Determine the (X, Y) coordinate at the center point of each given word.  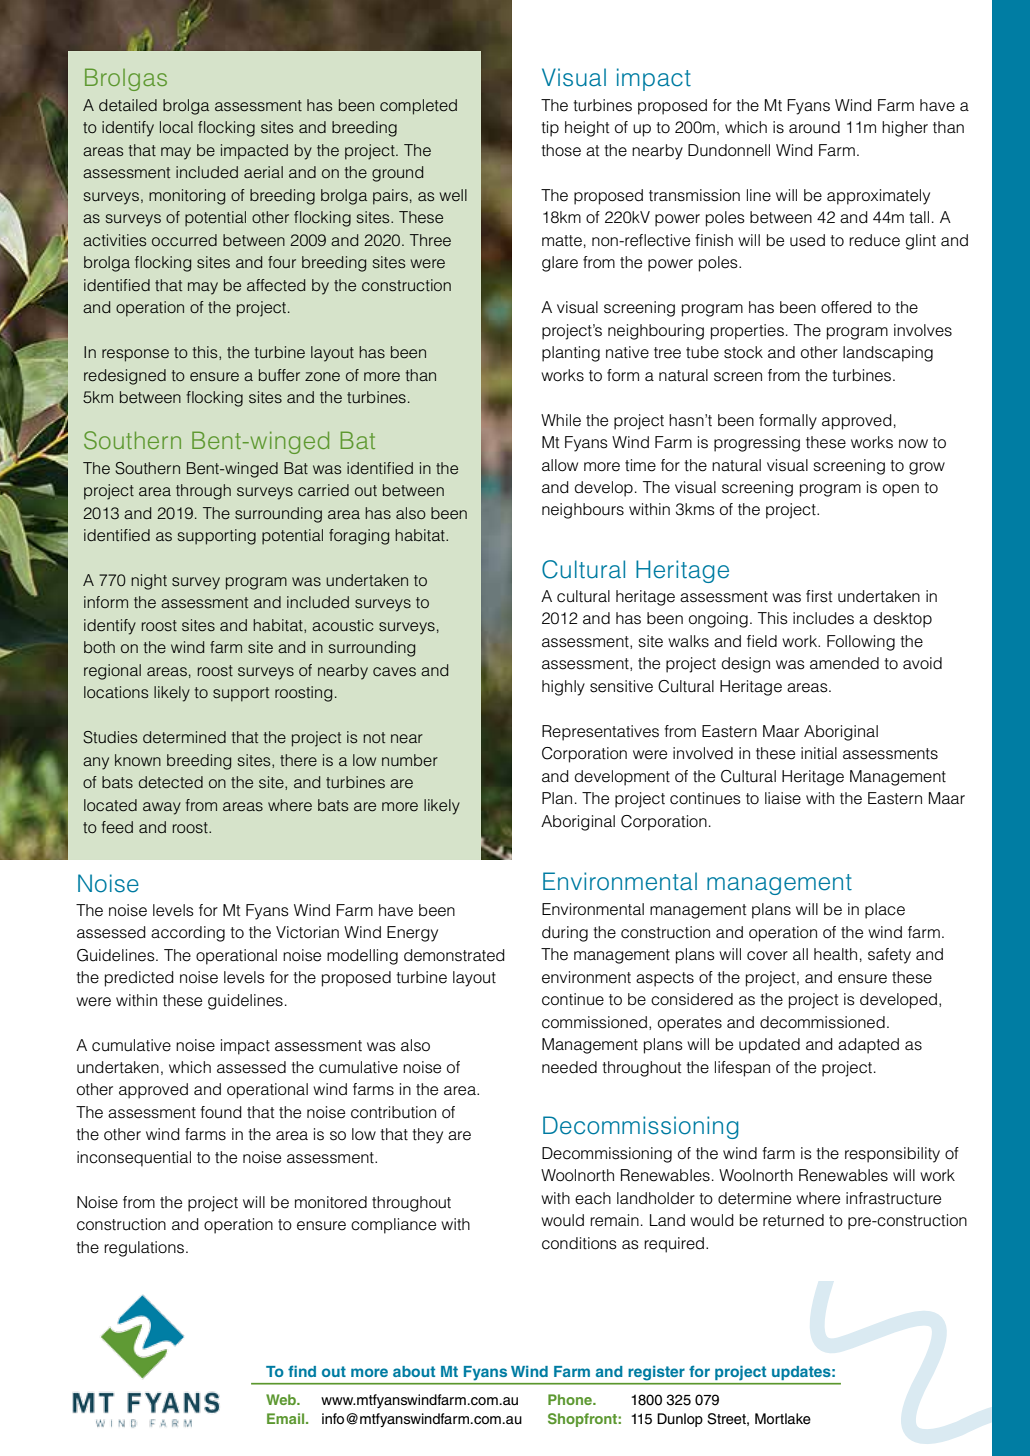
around (814, 127)
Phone (571, 1399)
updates (802, 1373)
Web (282, 1399)
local (176, 127)
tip (550, 129)
